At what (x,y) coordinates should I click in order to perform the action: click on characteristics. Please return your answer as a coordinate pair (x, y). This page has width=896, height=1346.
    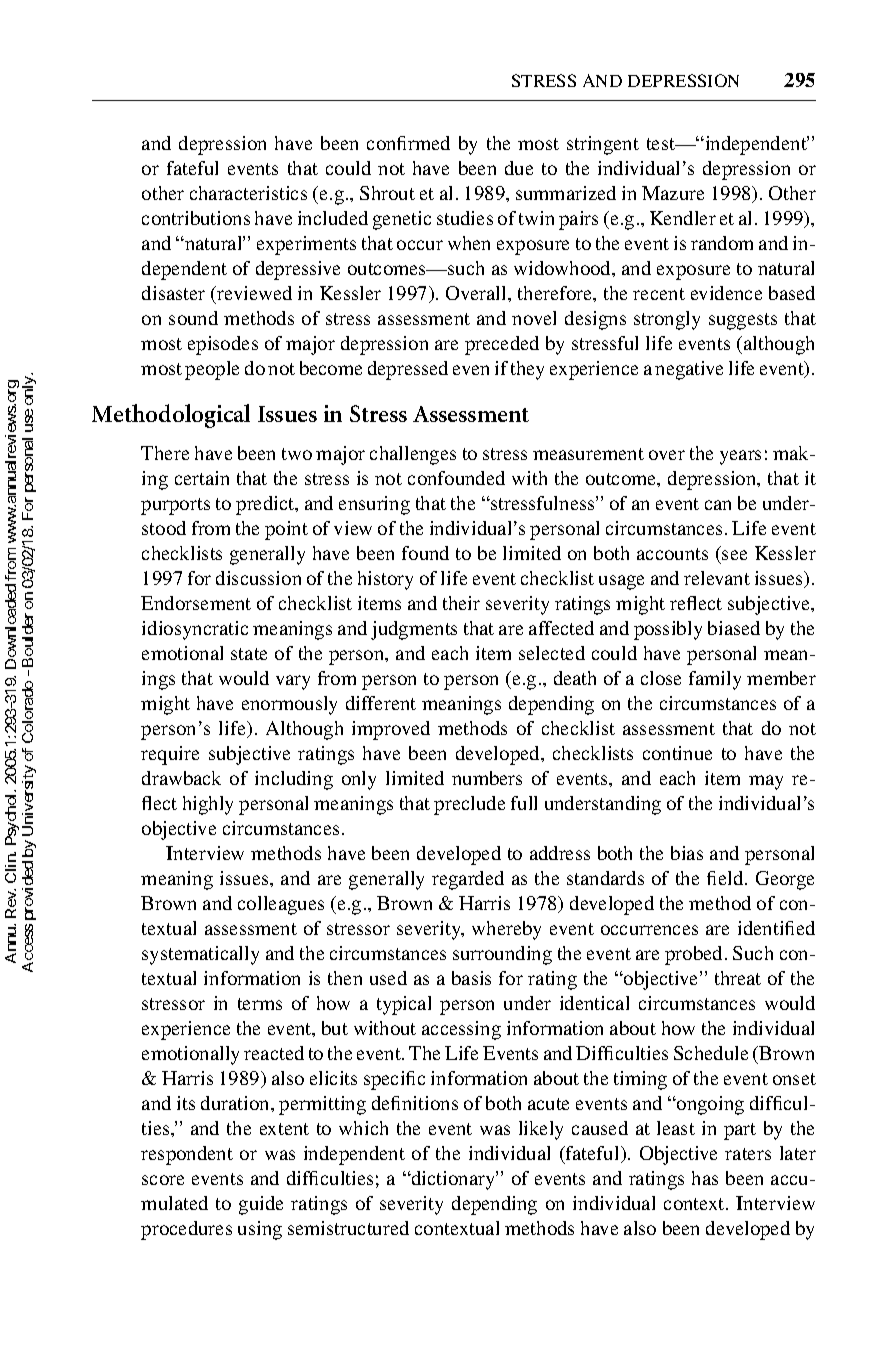
    Looking at the image, I should click on (248, 193).
